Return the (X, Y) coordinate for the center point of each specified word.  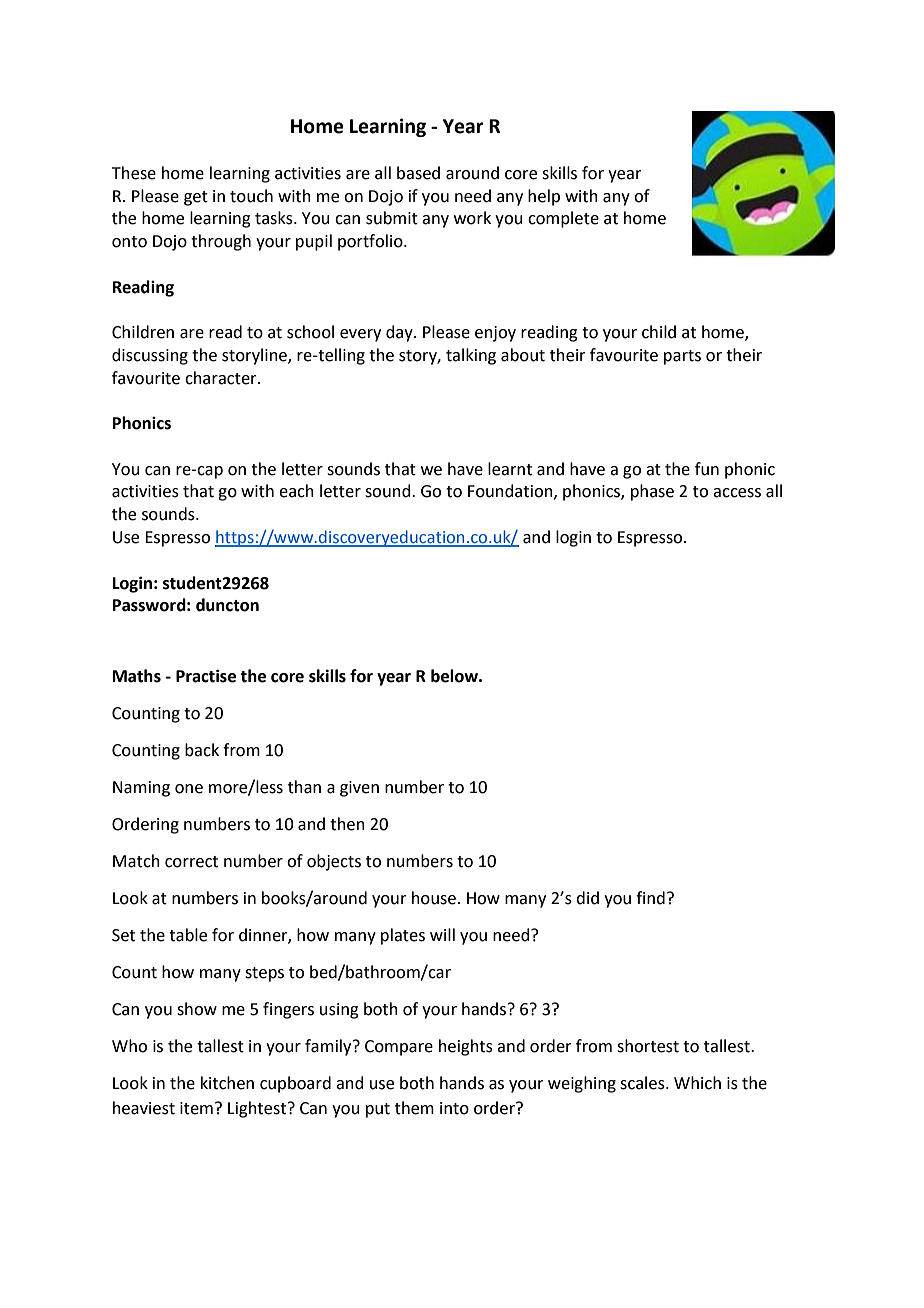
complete (563, 219)
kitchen (227, 1083)
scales (643, 1083)
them (414, 1108)
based (418, 173)
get (196, 198)
